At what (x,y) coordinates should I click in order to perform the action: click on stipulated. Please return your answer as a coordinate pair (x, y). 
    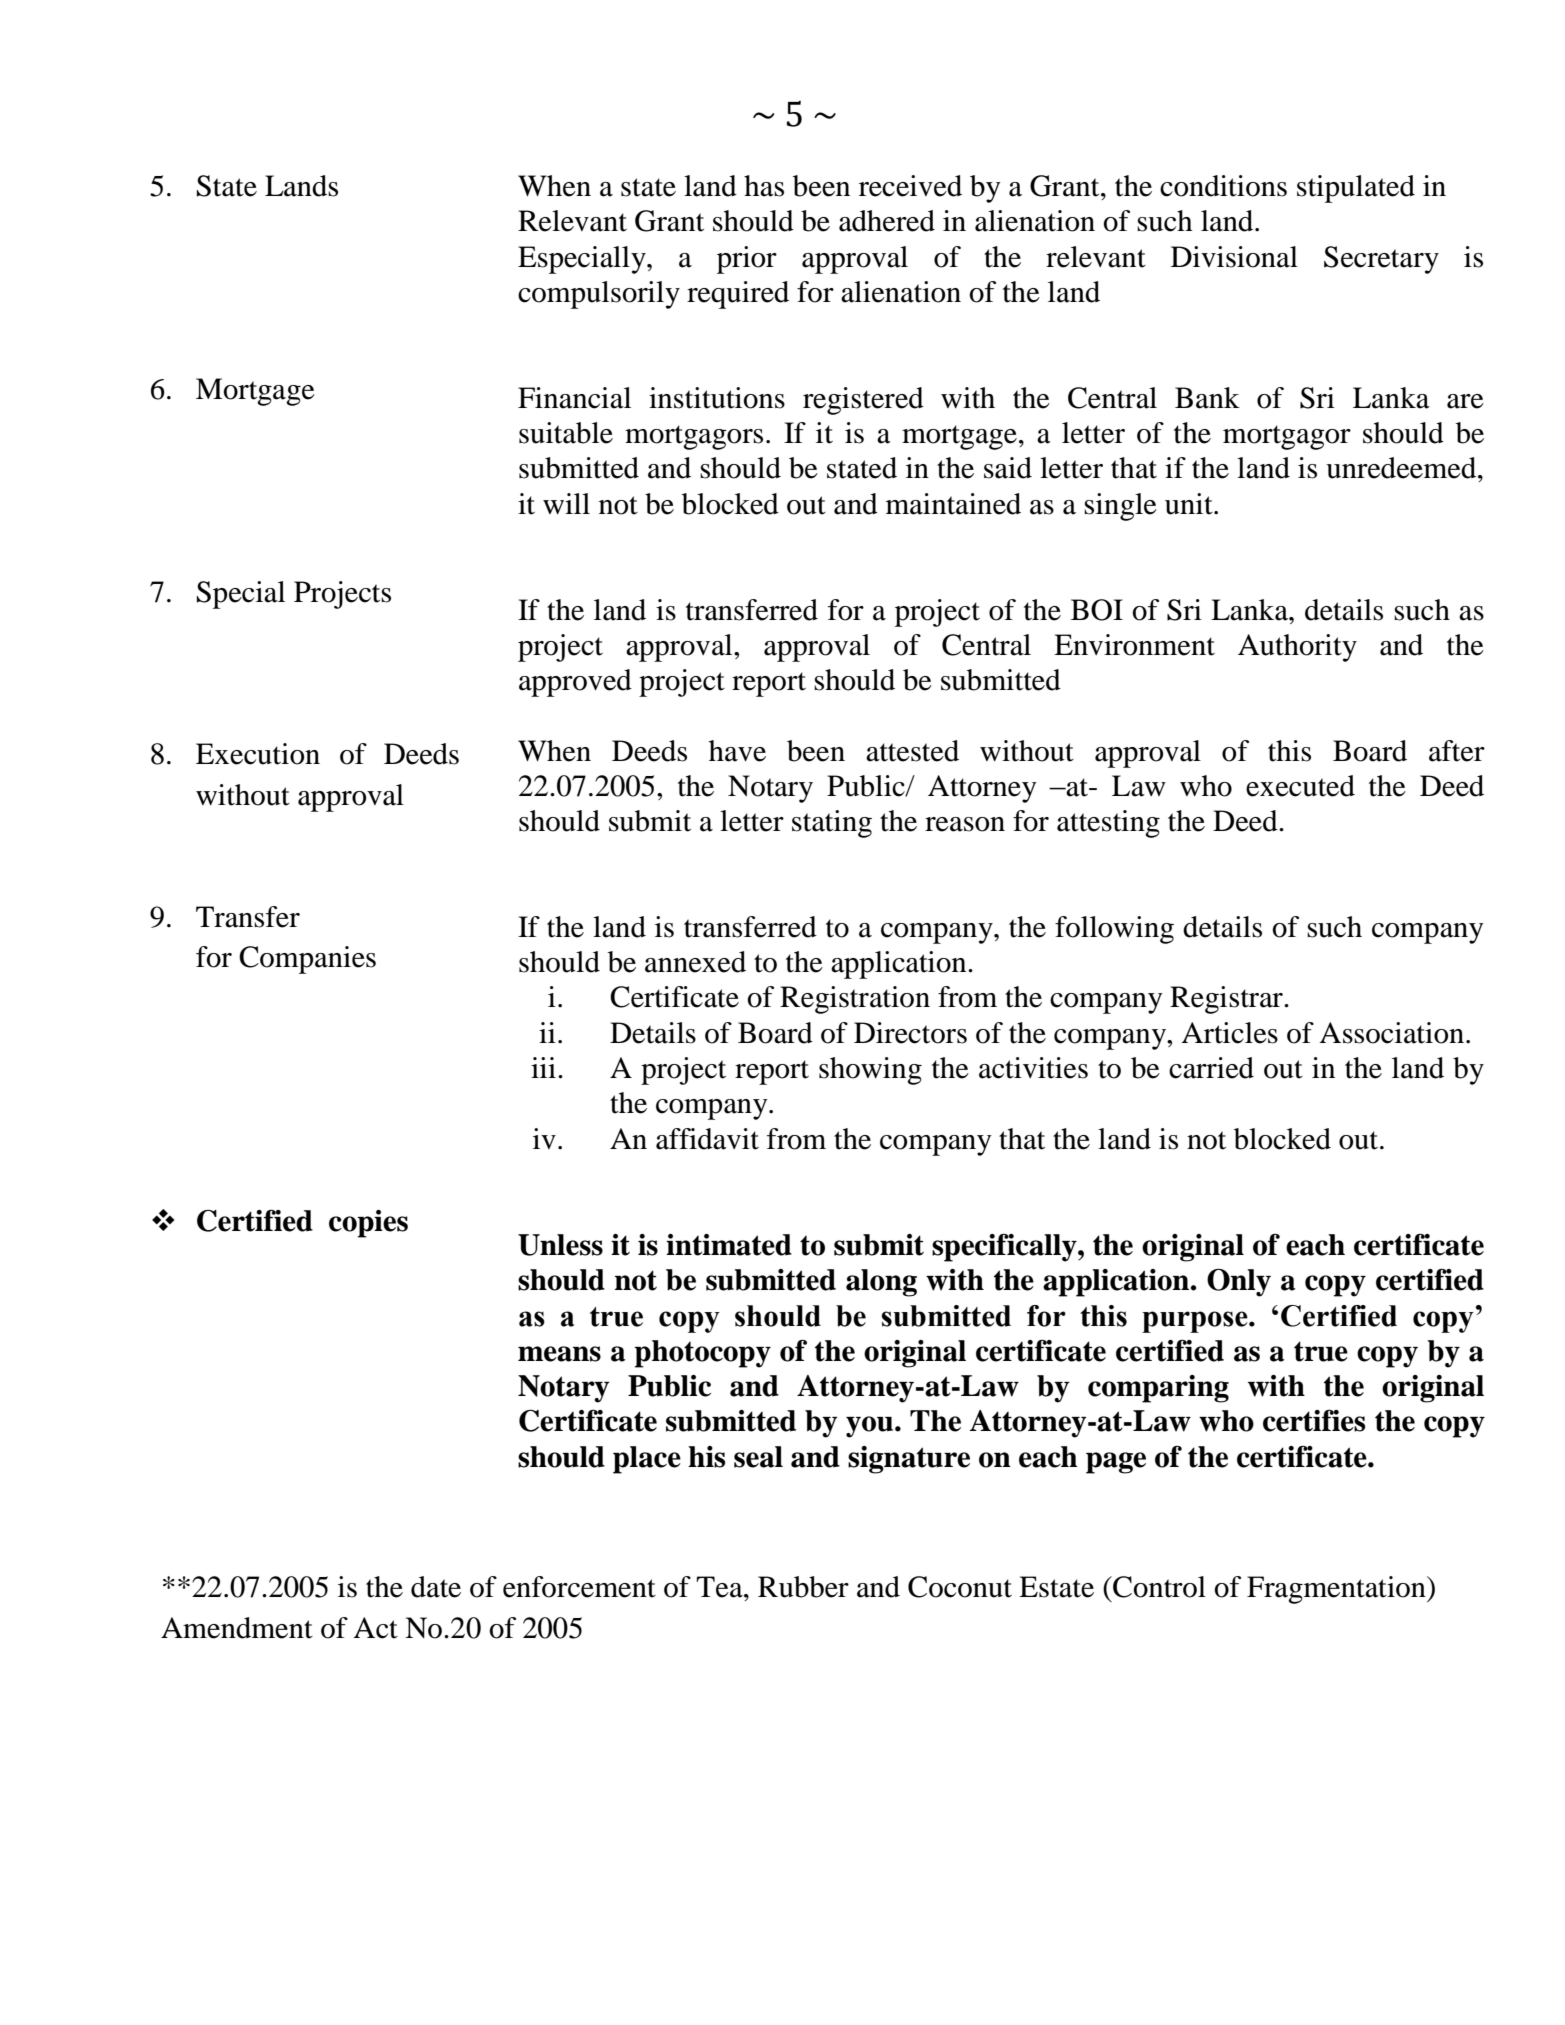
    Looking at the image, I should click on (1356, 189).
